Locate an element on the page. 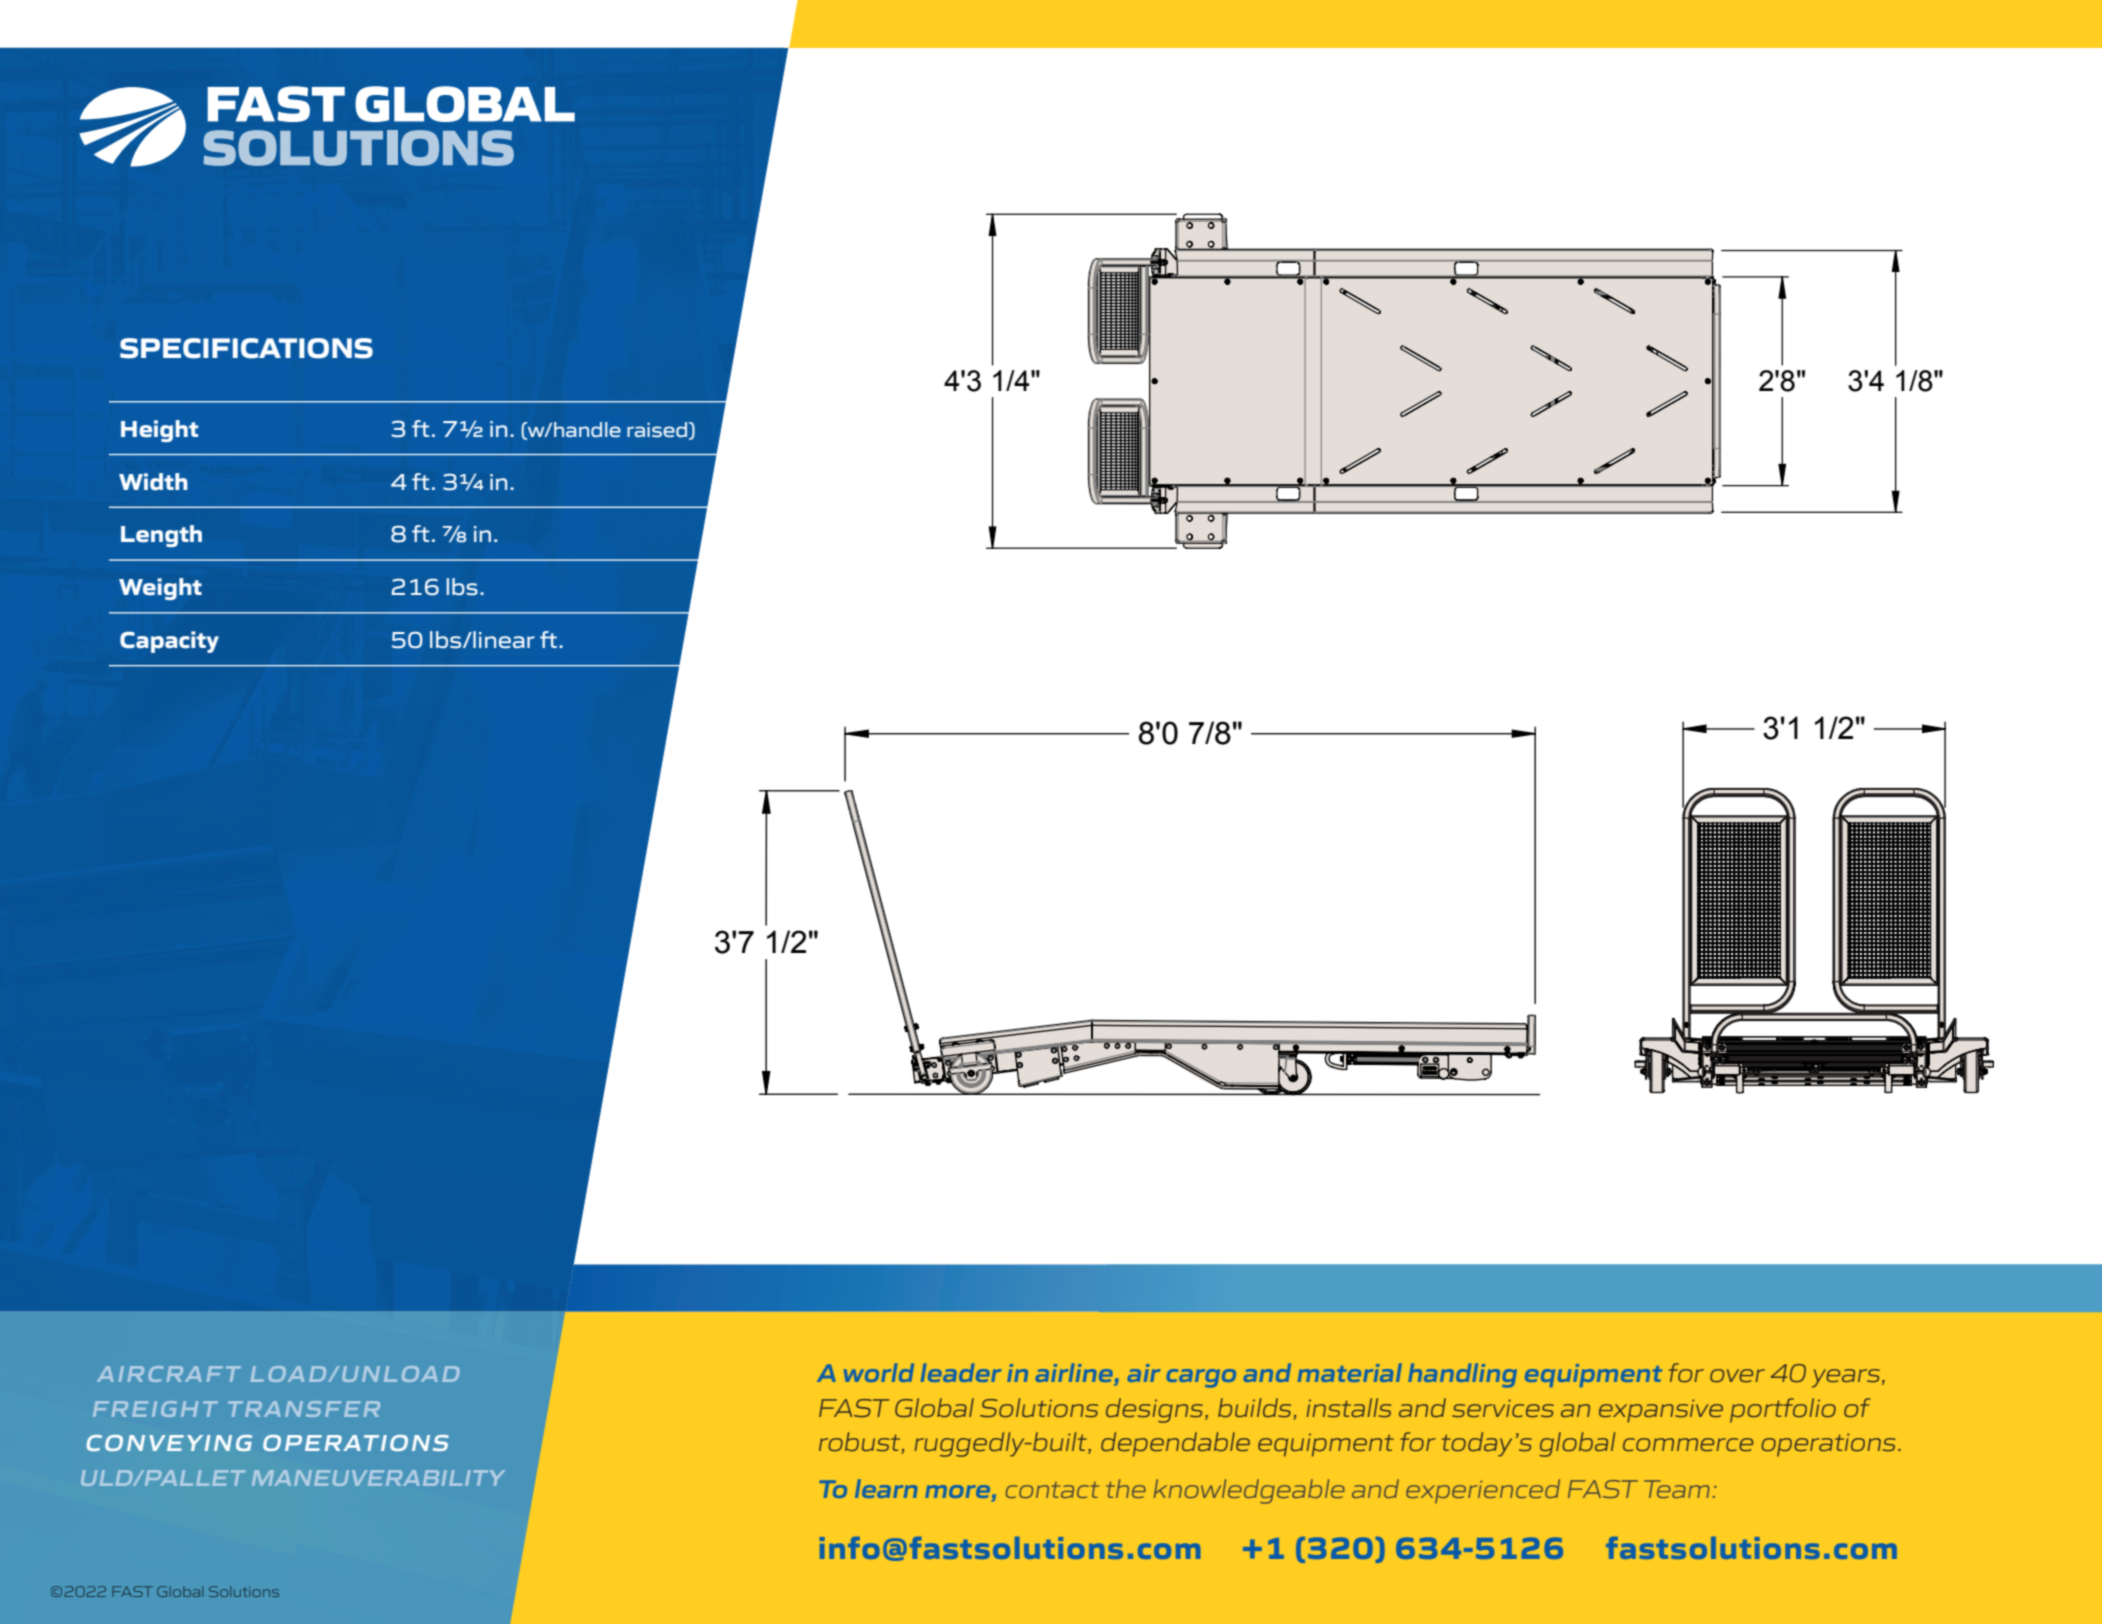 The width and height of the page is (2102, 1624). learn is located at coordinates (886, 1488).
